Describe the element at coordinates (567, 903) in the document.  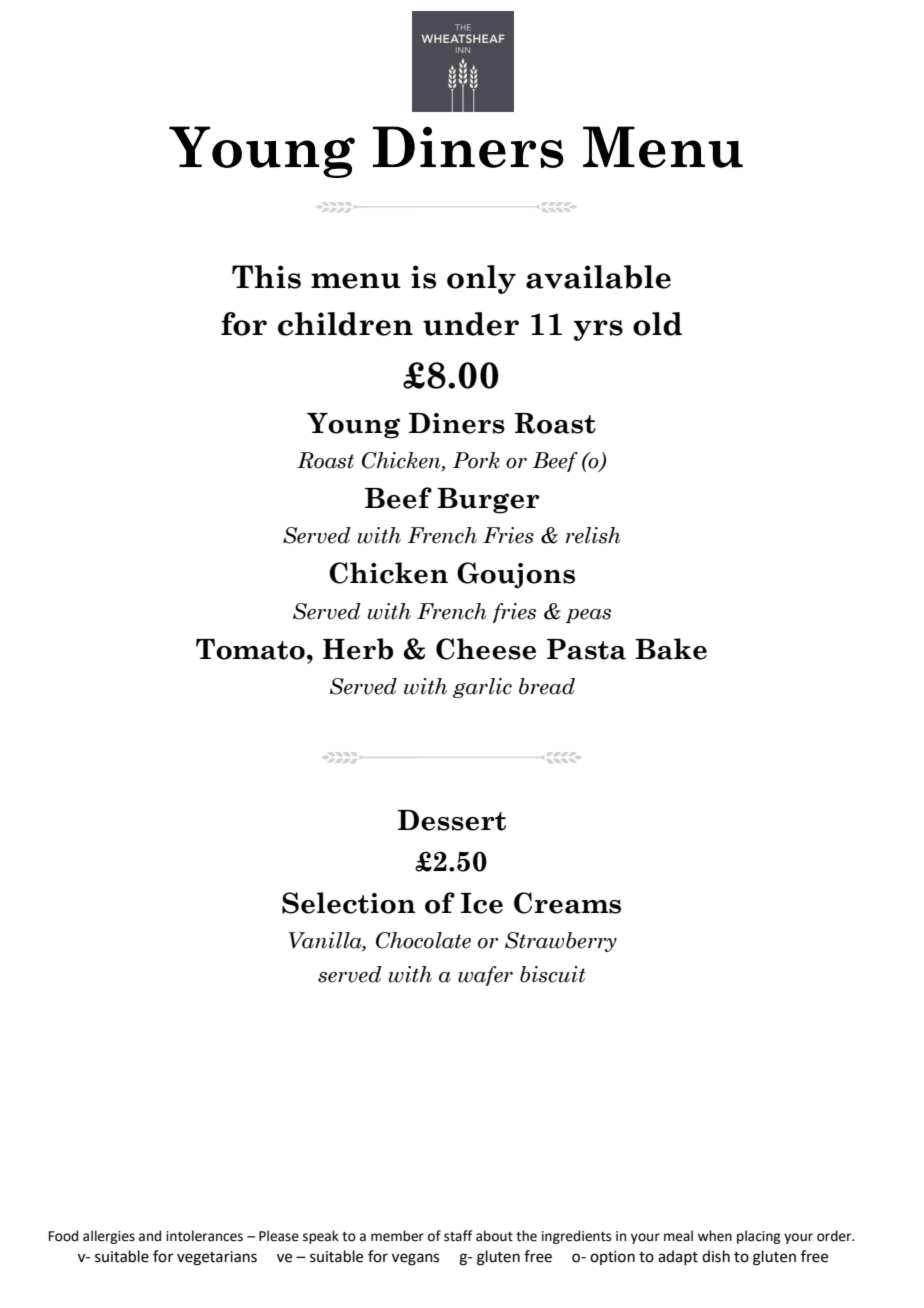
I see `Creams` at that location.
